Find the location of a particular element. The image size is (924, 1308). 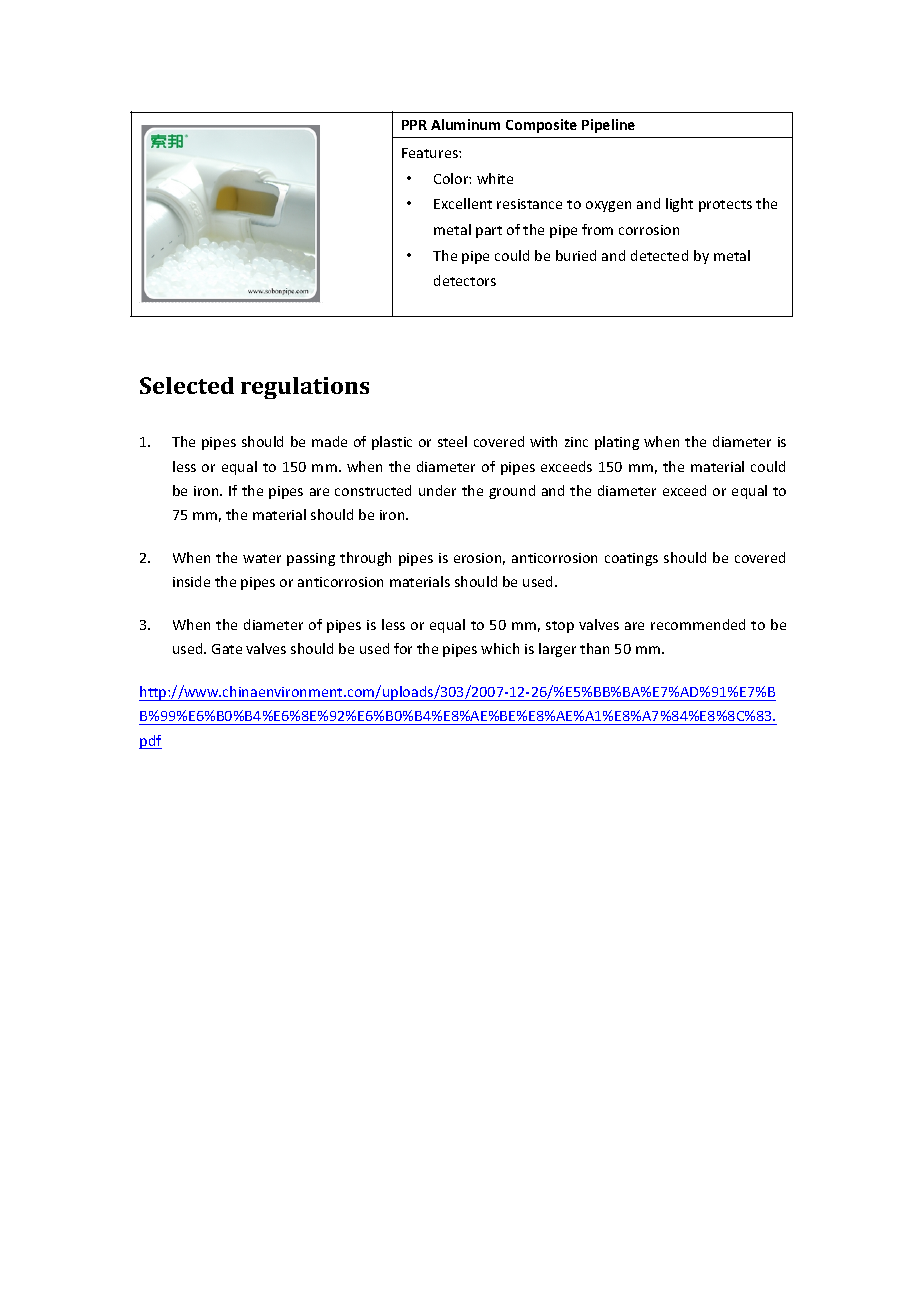

recommended is located at coordinates (698, 624).
